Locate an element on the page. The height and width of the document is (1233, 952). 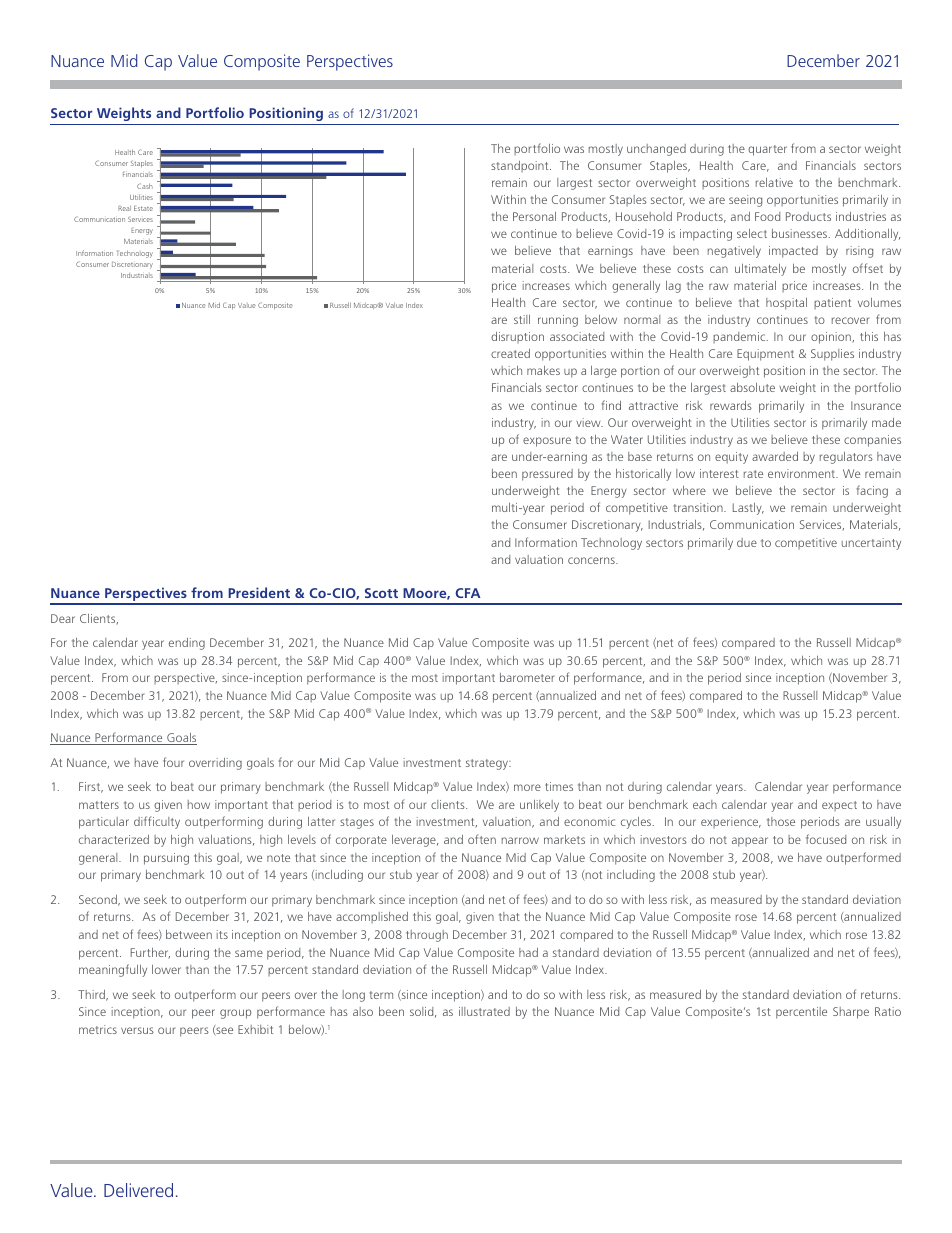
standpoint is located at coordinates (521, 166).
